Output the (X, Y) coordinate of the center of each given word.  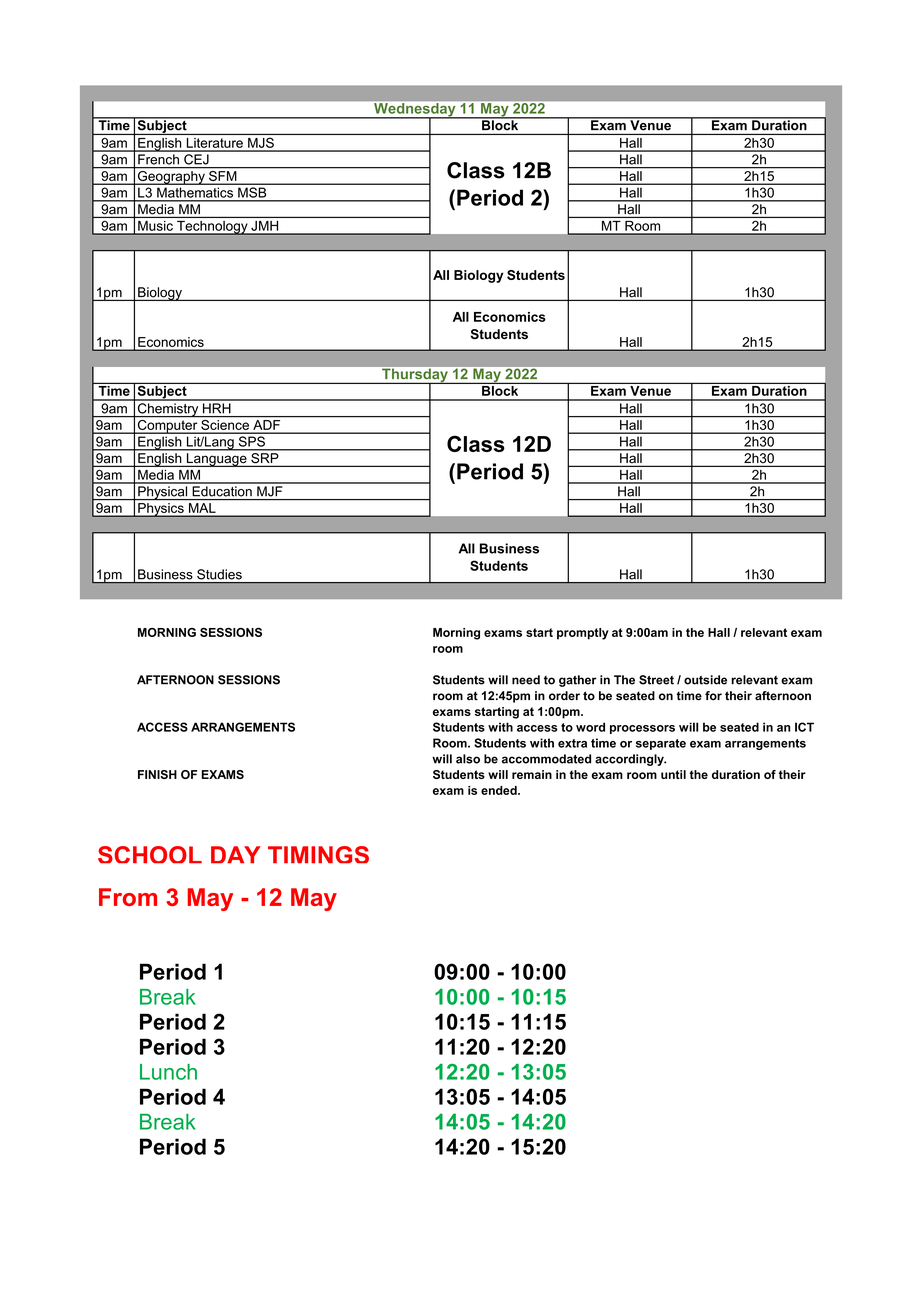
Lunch (168, 1072)
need (526, 680)
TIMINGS (318, 854)
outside (705, 680)
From (128, 897)
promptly (583, 634)
